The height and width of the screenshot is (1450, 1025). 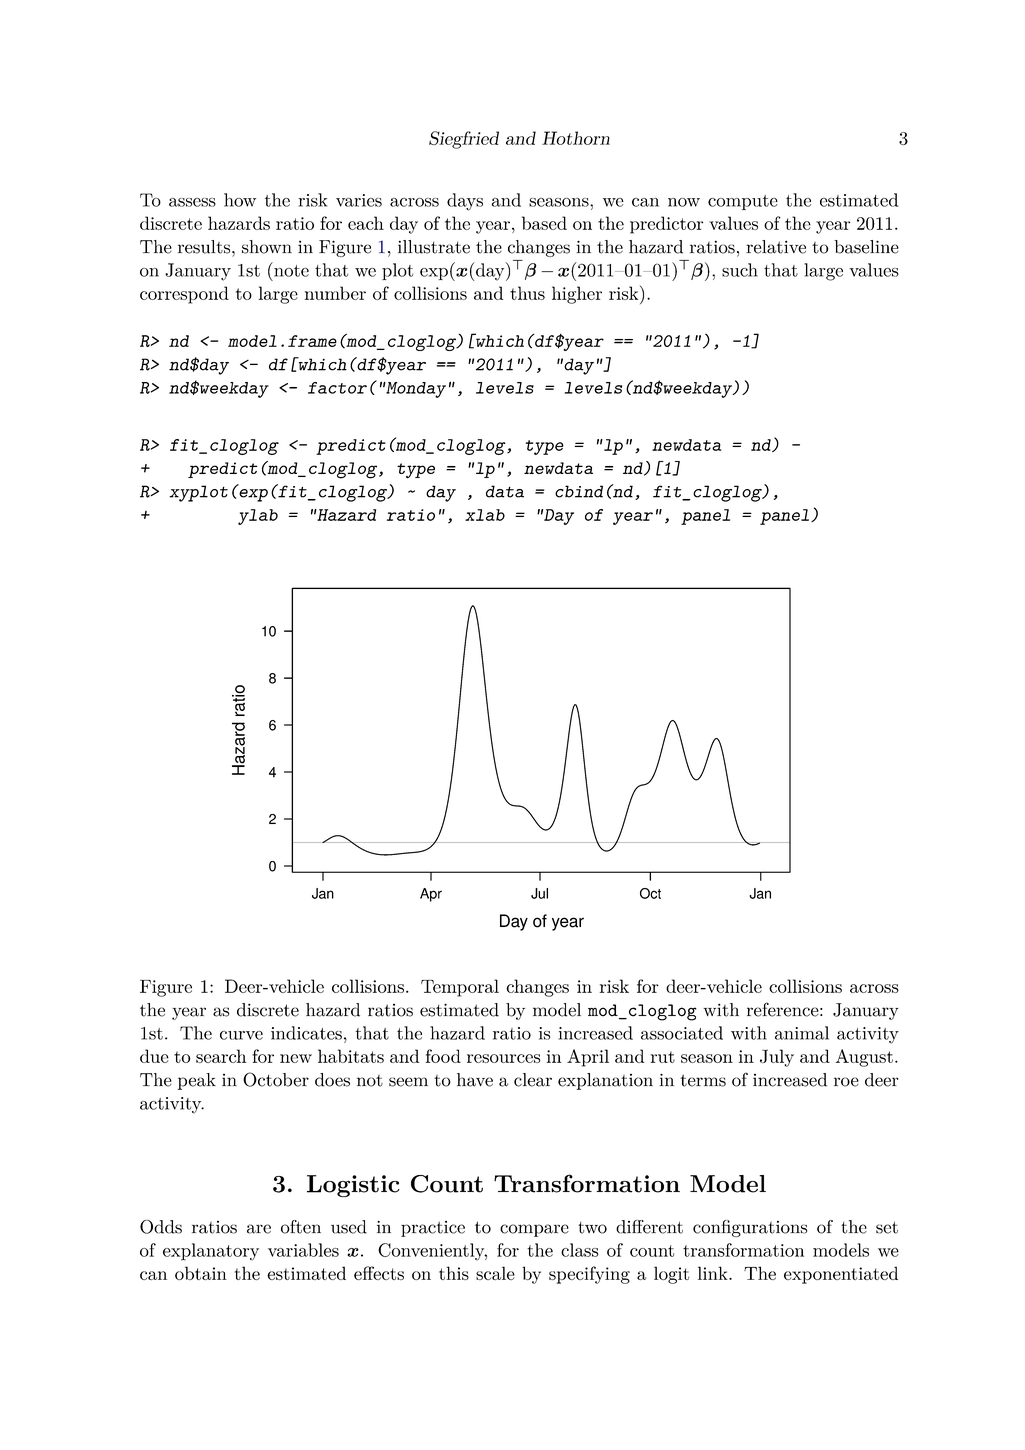 What do you see at coordinates (740, 270) in the screenshot?
I see `such` at bounding box center [740, 270].
